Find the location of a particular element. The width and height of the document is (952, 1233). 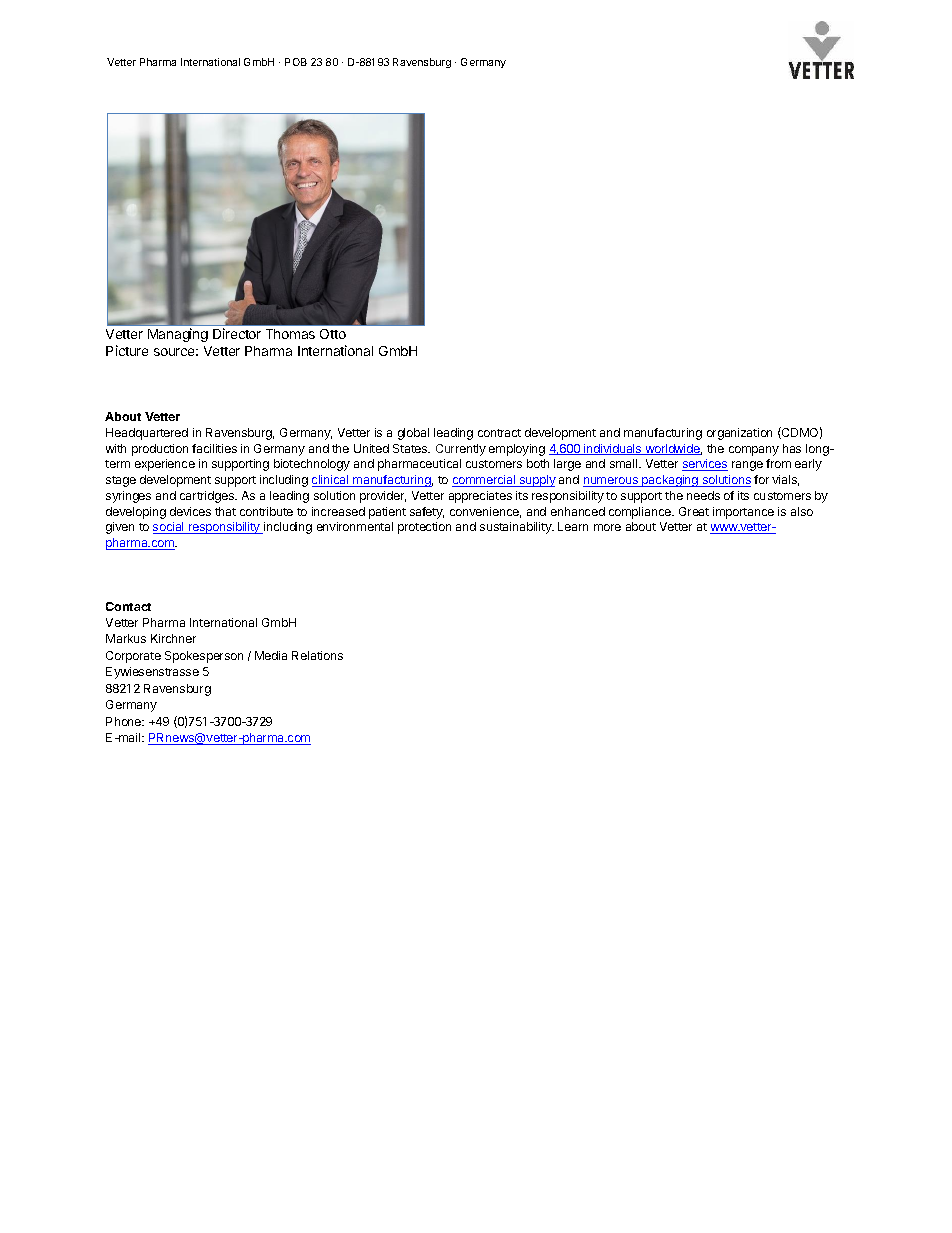

protection is located at coordinates (424, 528).
